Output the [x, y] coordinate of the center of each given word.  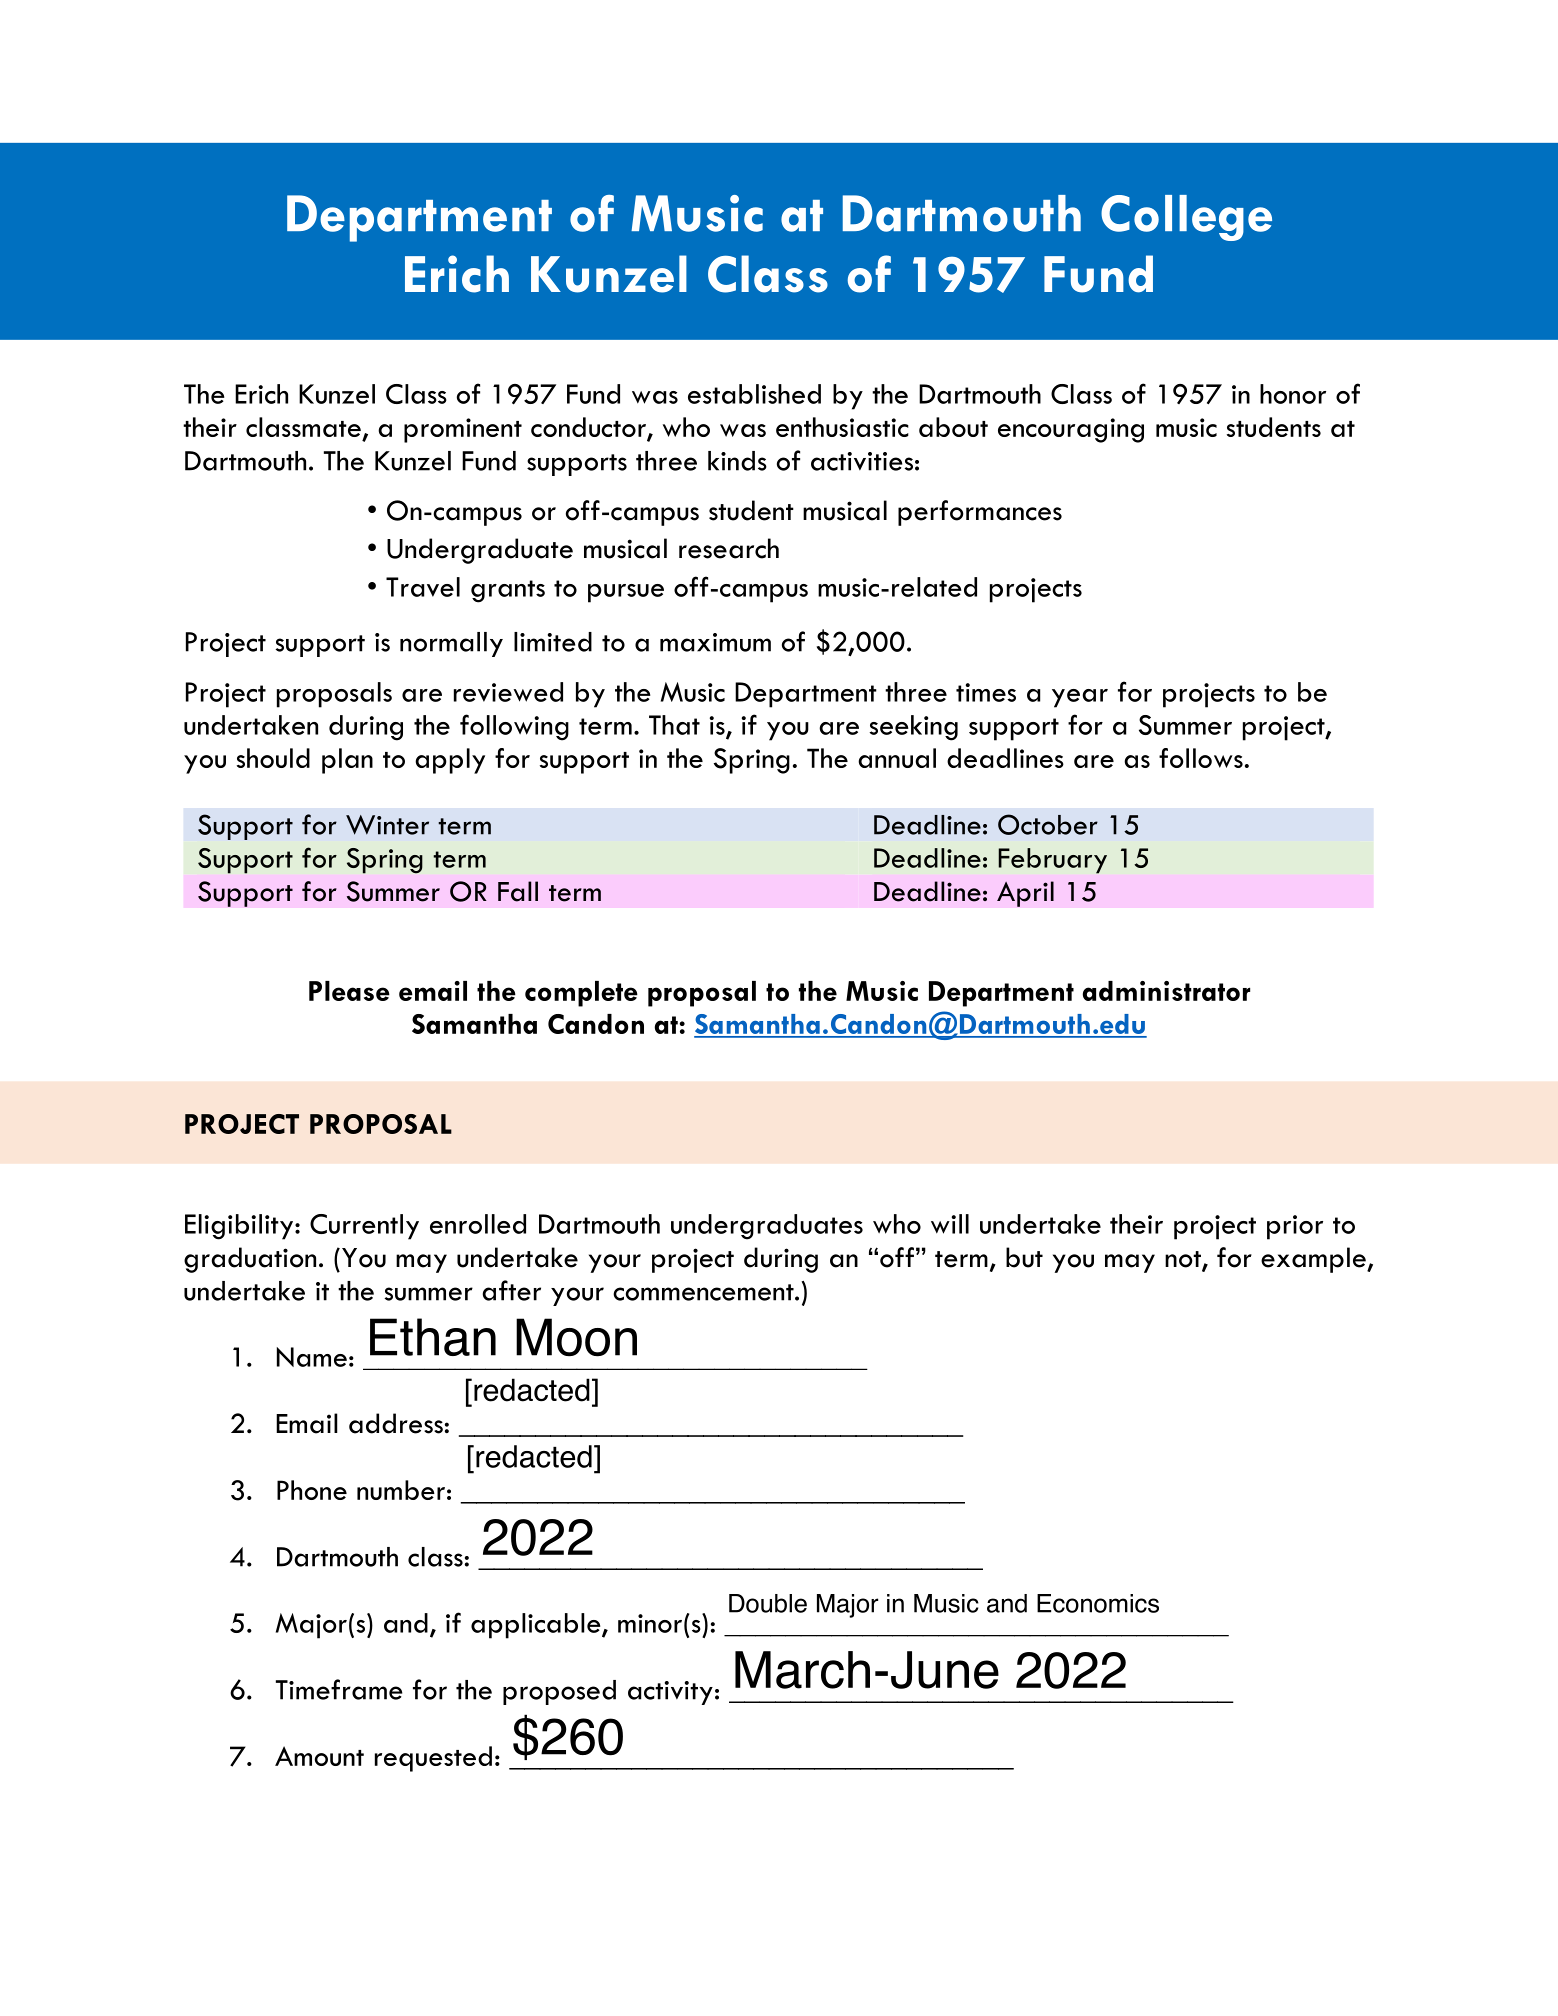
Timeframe [339, 1689]
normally [451, 644]
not [1184, 1260]
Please [349, 991]
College [1186, 218]
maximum [715, 642]
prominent [463, 430]
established [754, 394]
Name [312, 1357]
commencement [704, 1292]
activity [670, 1693]
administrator [1166, 991]
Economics [1098, 1603]
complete [581, 994]
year [1080, 698]
